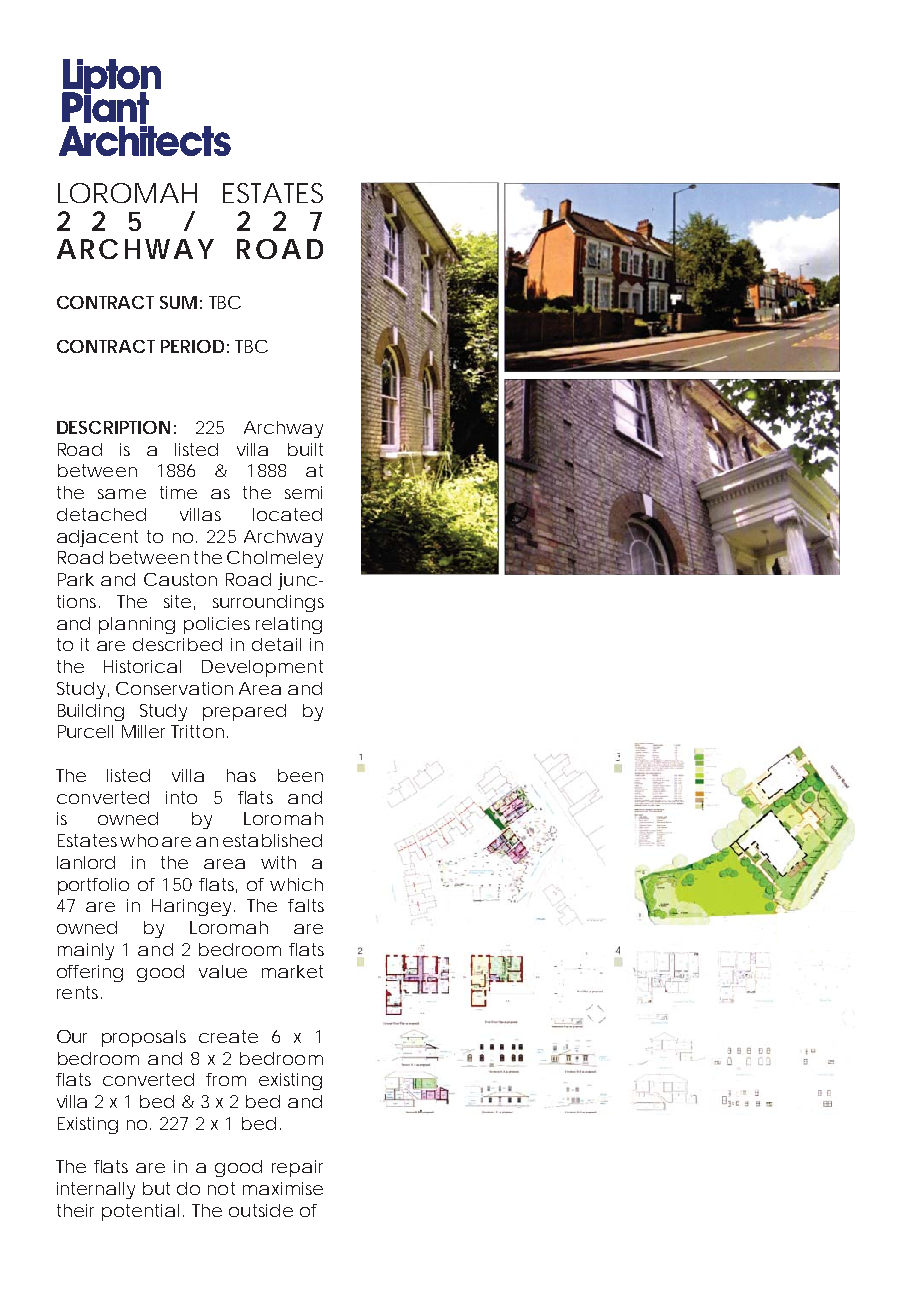 The image size is (924, 1308). Describe the element at coordinates (85, 731) in the screenshot. I see `Purcell` at that location.
